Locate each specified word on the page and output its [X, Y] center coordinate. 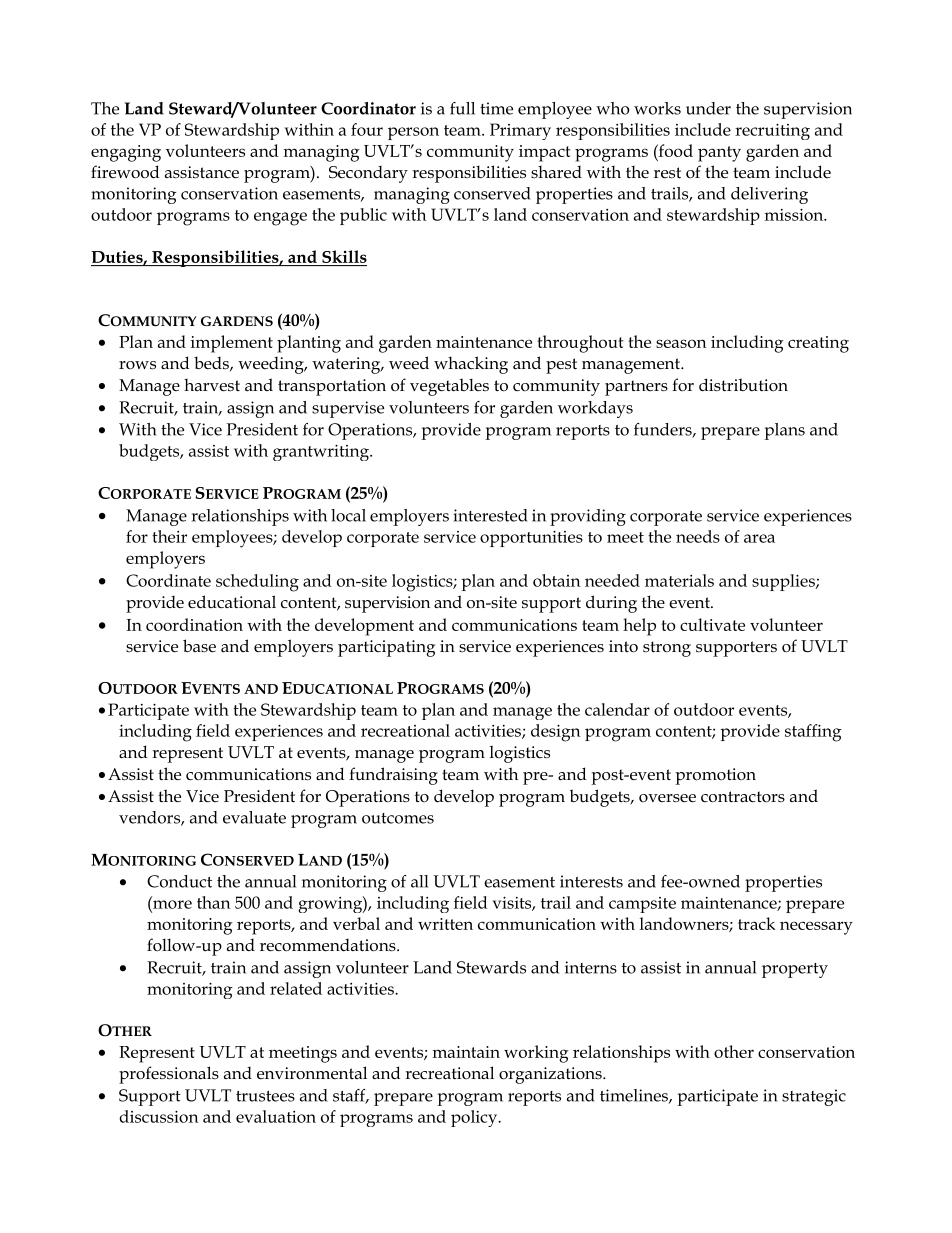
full [462, 108]
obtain [557, 580]
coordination [194, 624]
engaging [126, 153]
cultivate [712, 624]
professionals [169, 1075]
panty [719, 154]
